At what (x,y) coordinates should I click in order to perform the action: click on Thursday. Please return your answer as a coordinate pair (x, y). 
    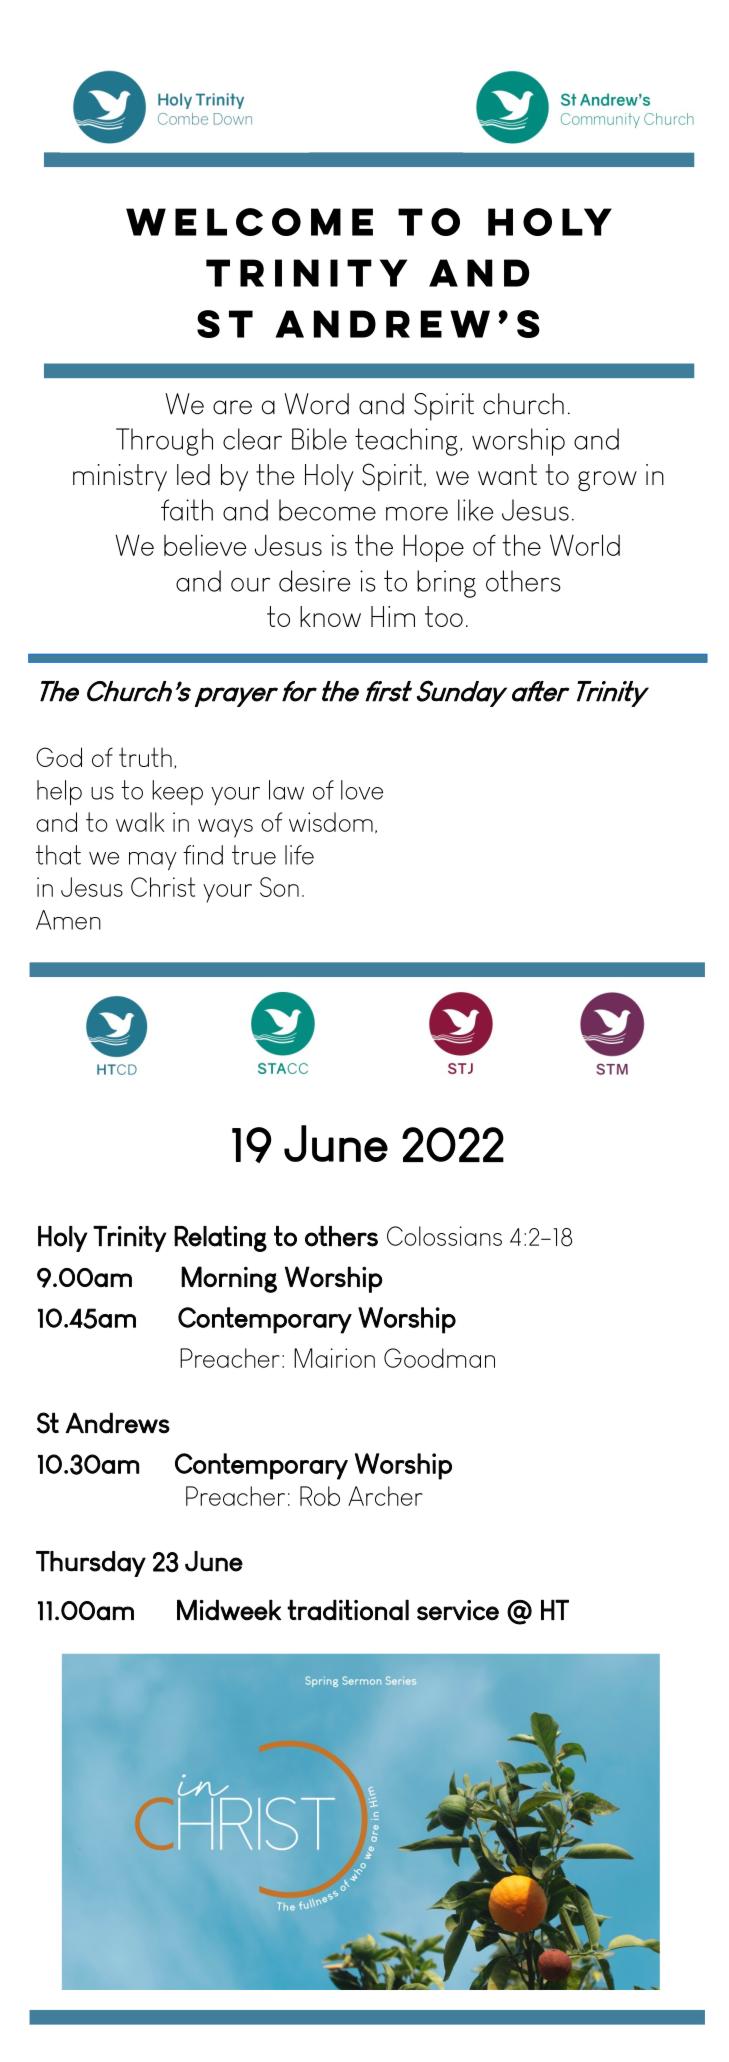
    Looking at the image, I should click on (91, 1564).
